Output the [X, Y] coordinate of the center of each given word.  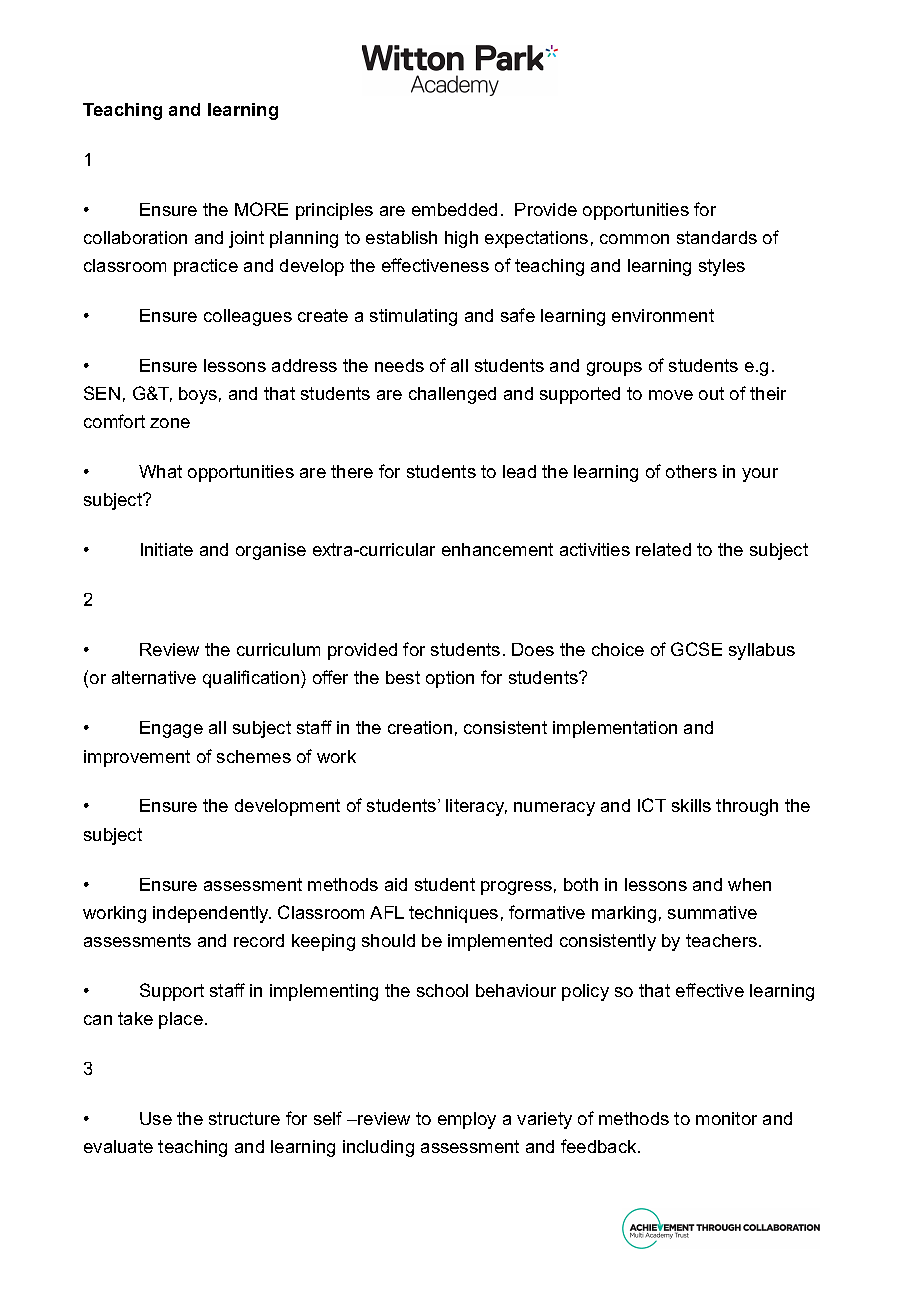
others [691, 471]
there [352, 471]
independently [212, 914]
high [461, 239]
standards [717, 237]
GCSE [696, 649]
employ [467, 1120]
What [160, 471]
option [450, 679]
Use [156, 1118]
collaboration [135, 237]
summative [712, 912]
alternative [154, 677]
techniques [453, 914]
